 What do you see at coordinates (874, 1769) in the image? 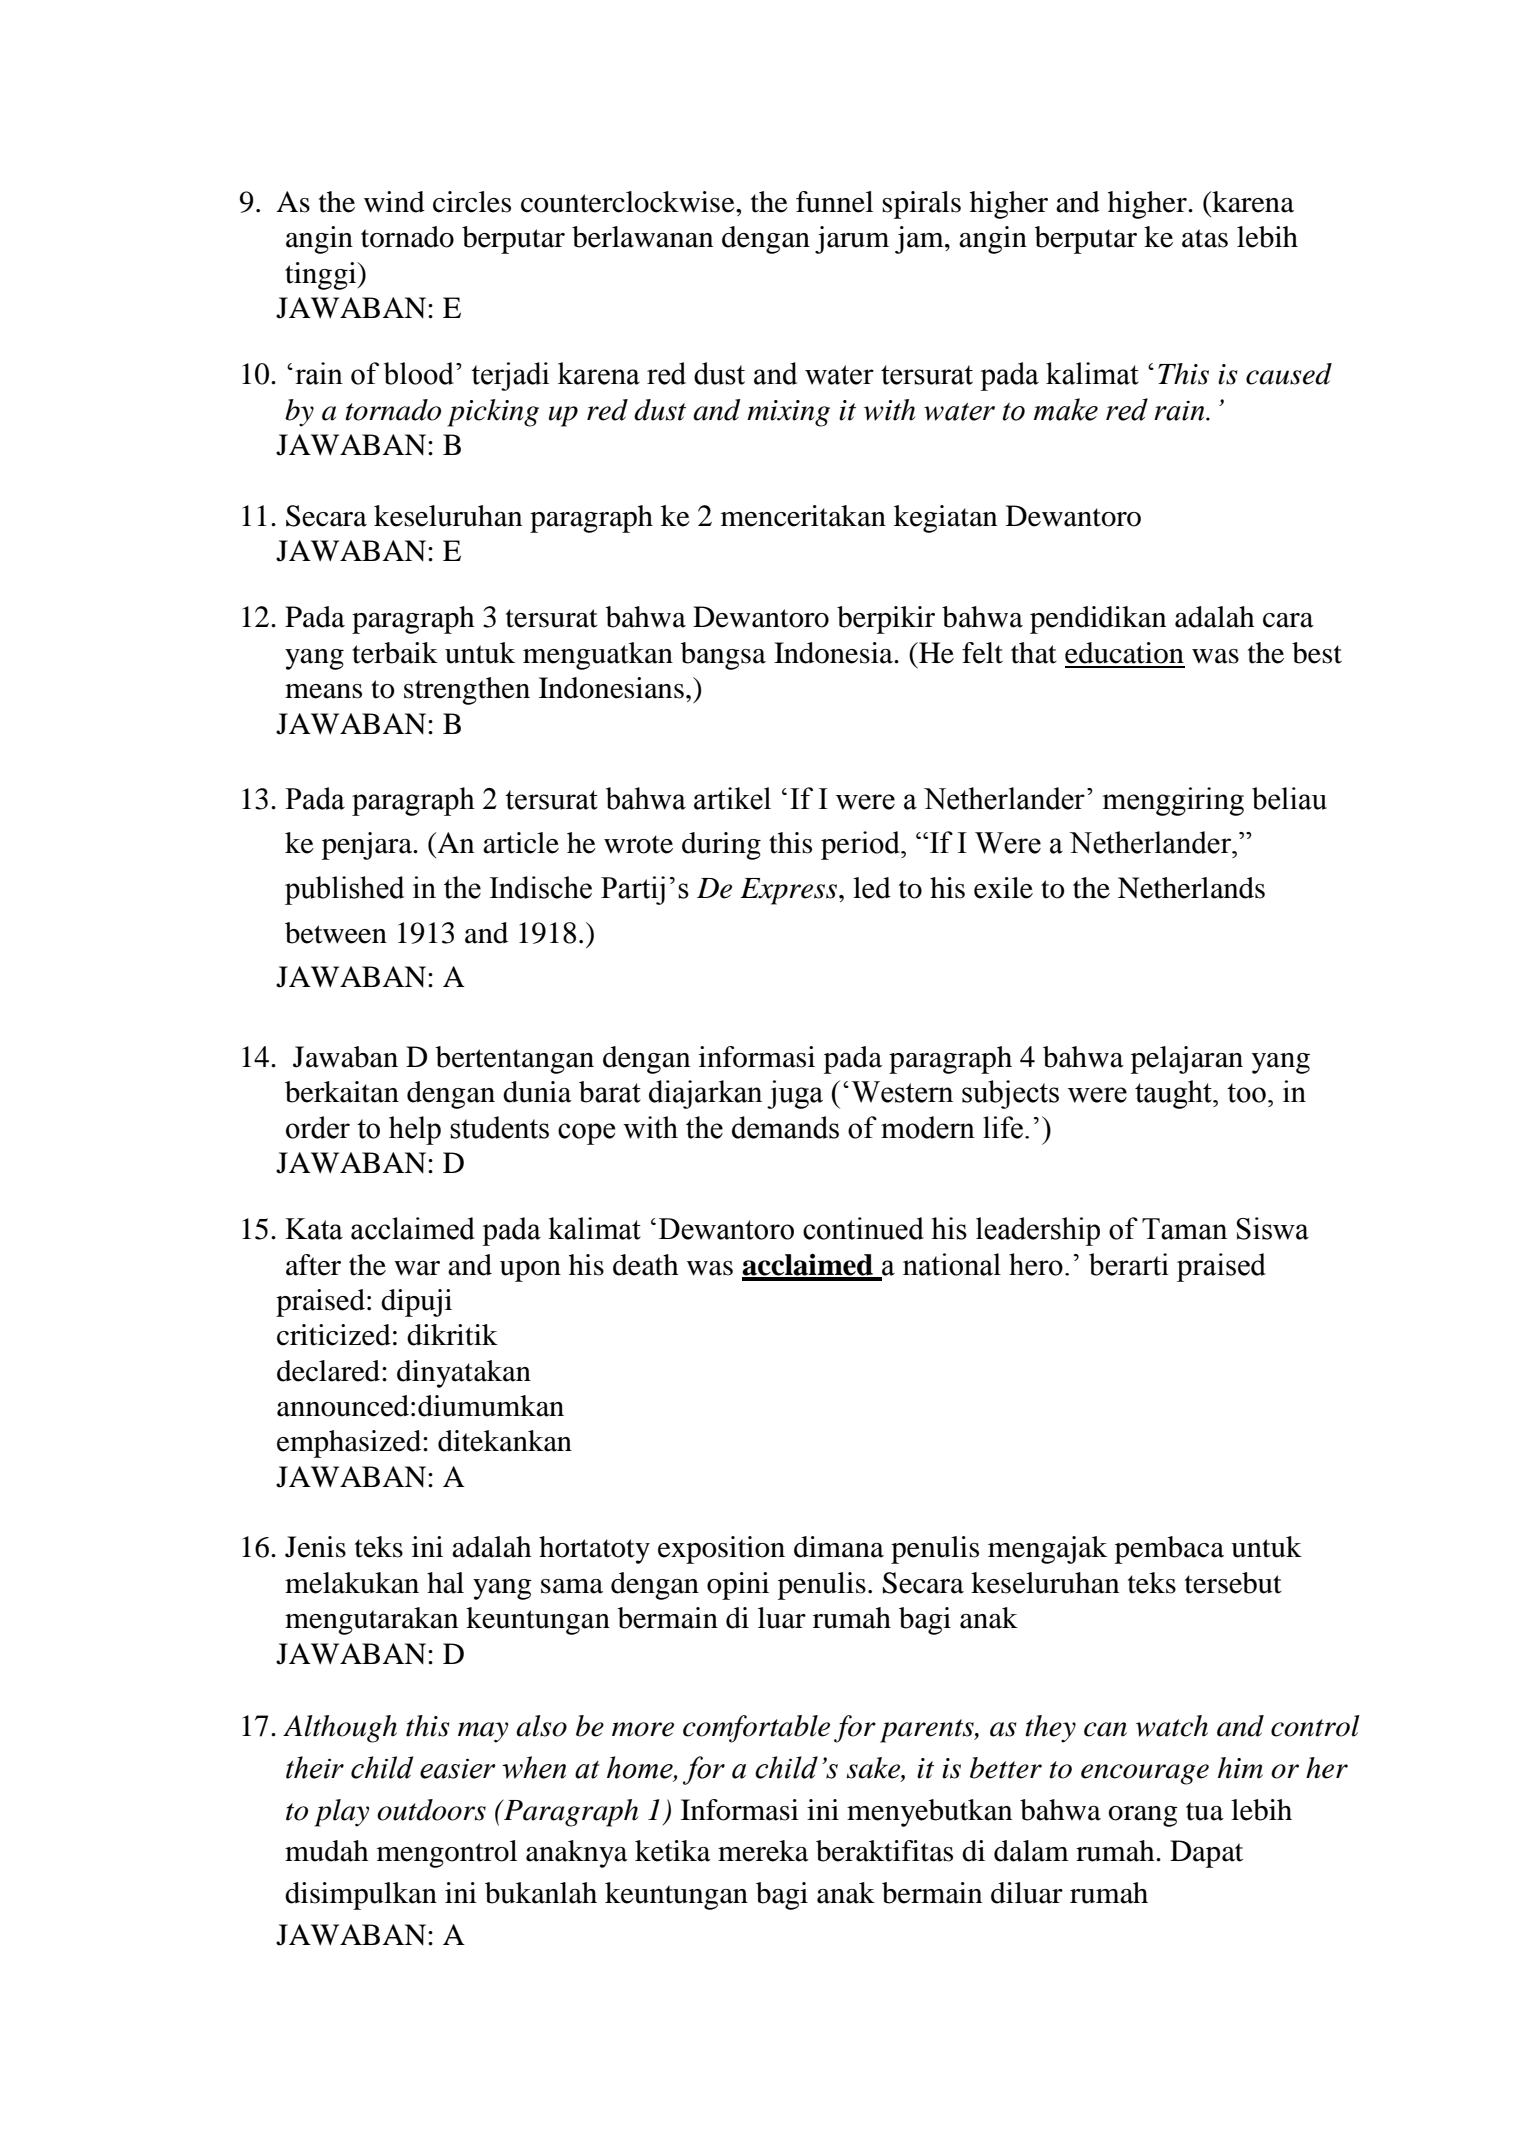
I see `sake` at bounding box center [874, 1769].
